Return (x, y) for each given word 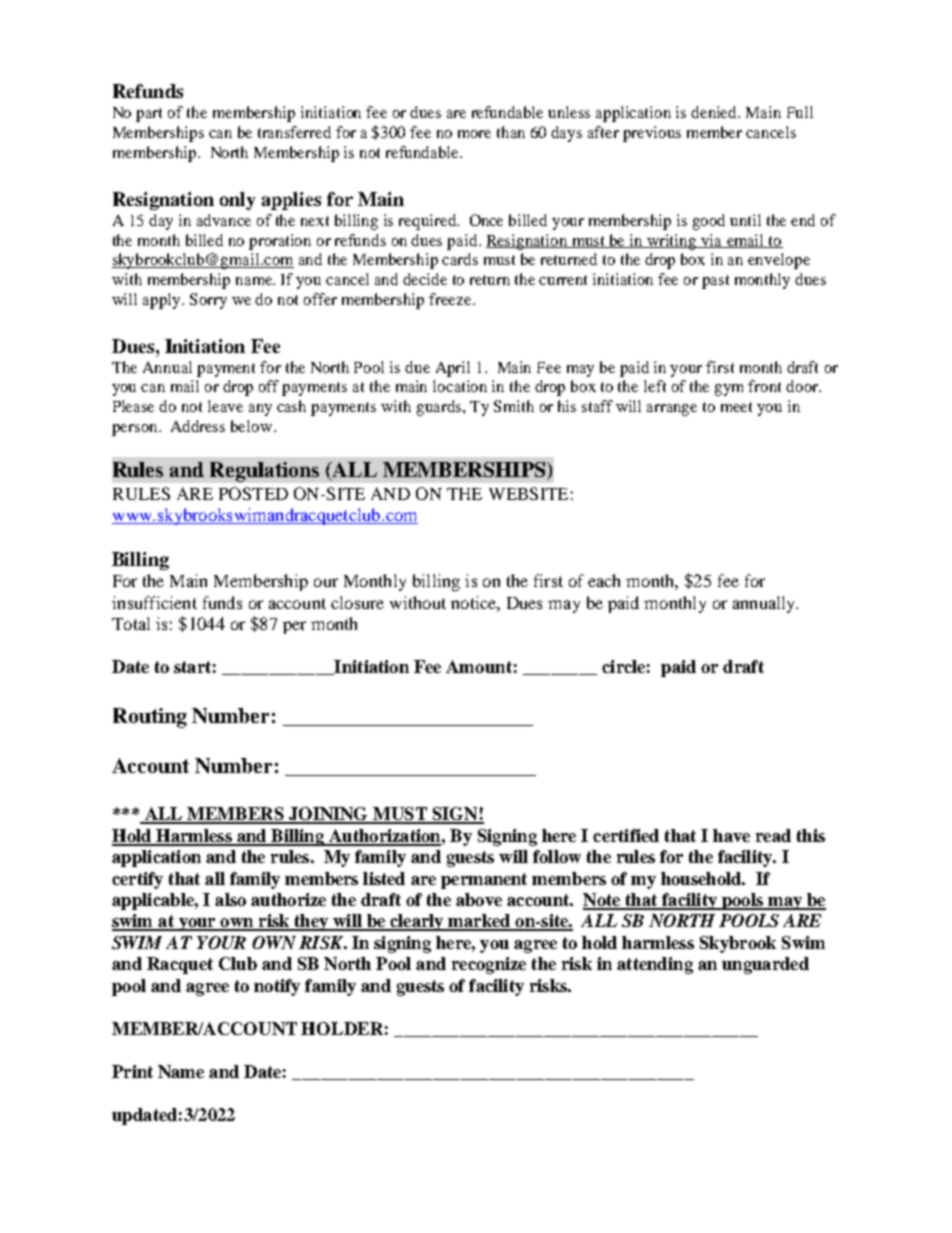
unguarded (765, 965)
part (149, 115)
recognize (489, 965)
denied (715, 112)
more (474, 134)
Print (132, 1071)
